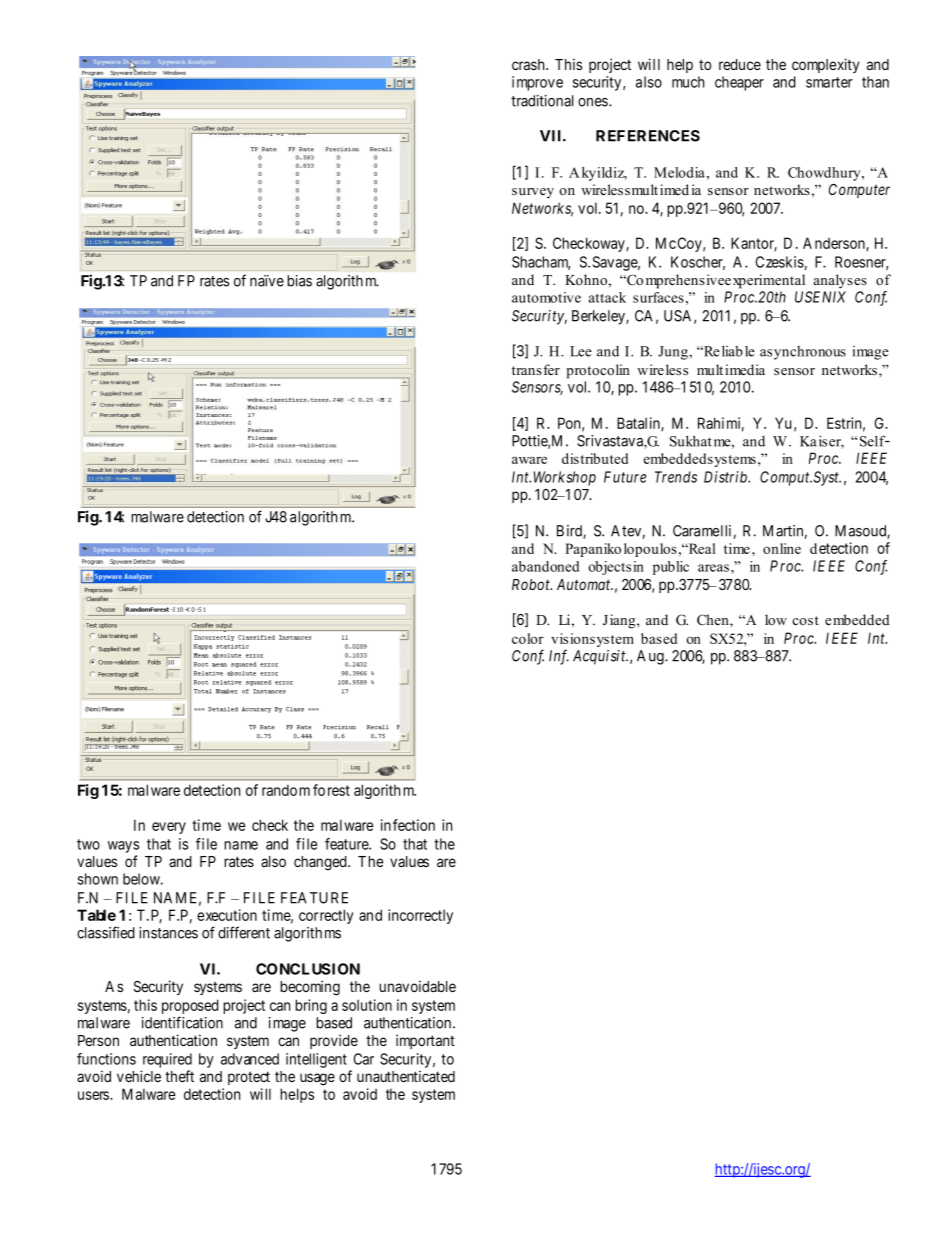 This page has width=952, height=1233. Describe the element at coordinates (537, 83) in the page. I see `improve` at that location.
